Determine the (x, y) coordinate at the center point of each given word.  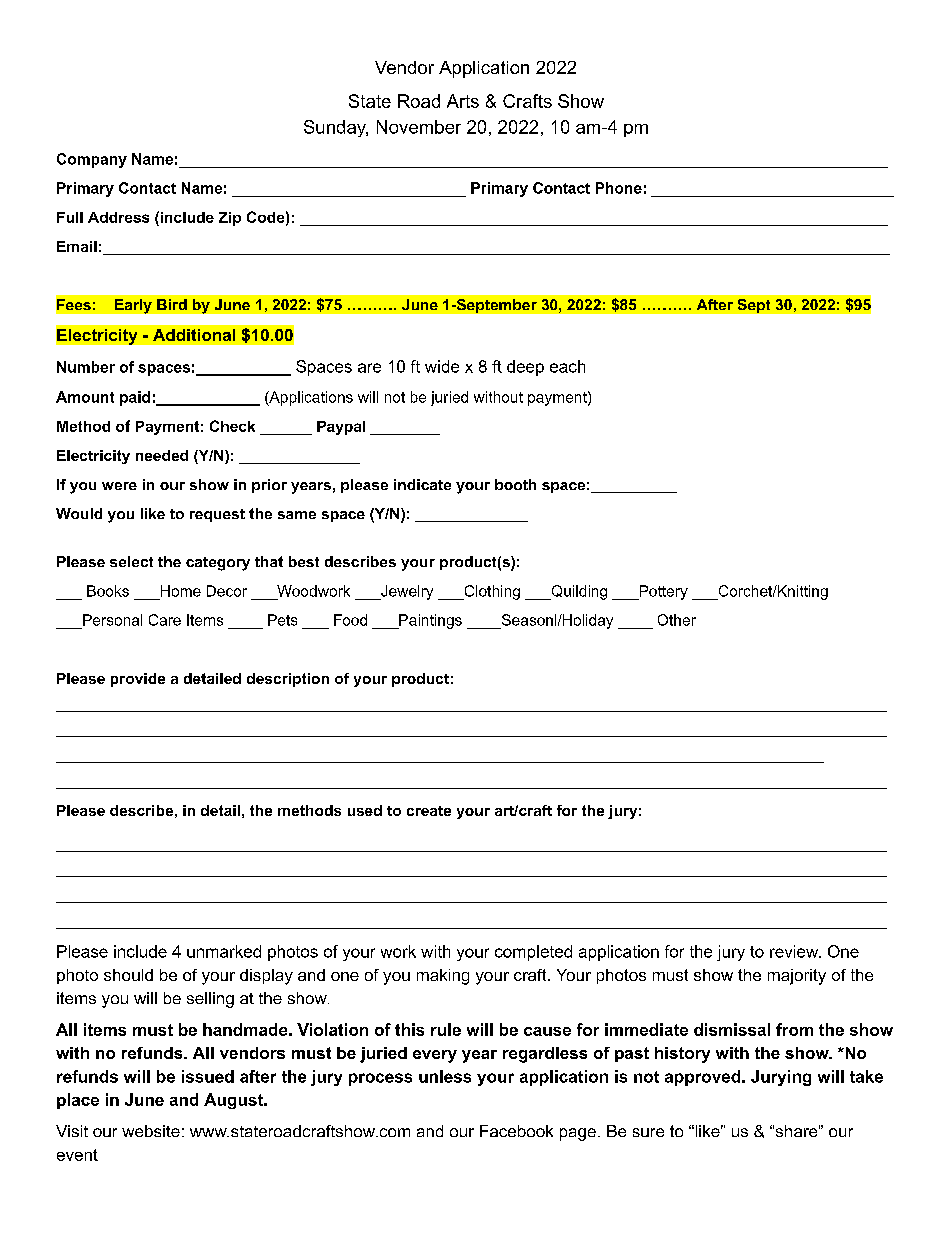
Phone (619, 188)
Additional (194, 335)
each (567, 366)
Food (350, 620)
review (795, 951)
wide (442, 366)
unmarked (224, 951)
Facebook (516, 1131)
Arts (463, 101)
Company (92, 160)
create (429, 811)
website (151, 1131)
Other (677, 620)
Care (165, 620)
